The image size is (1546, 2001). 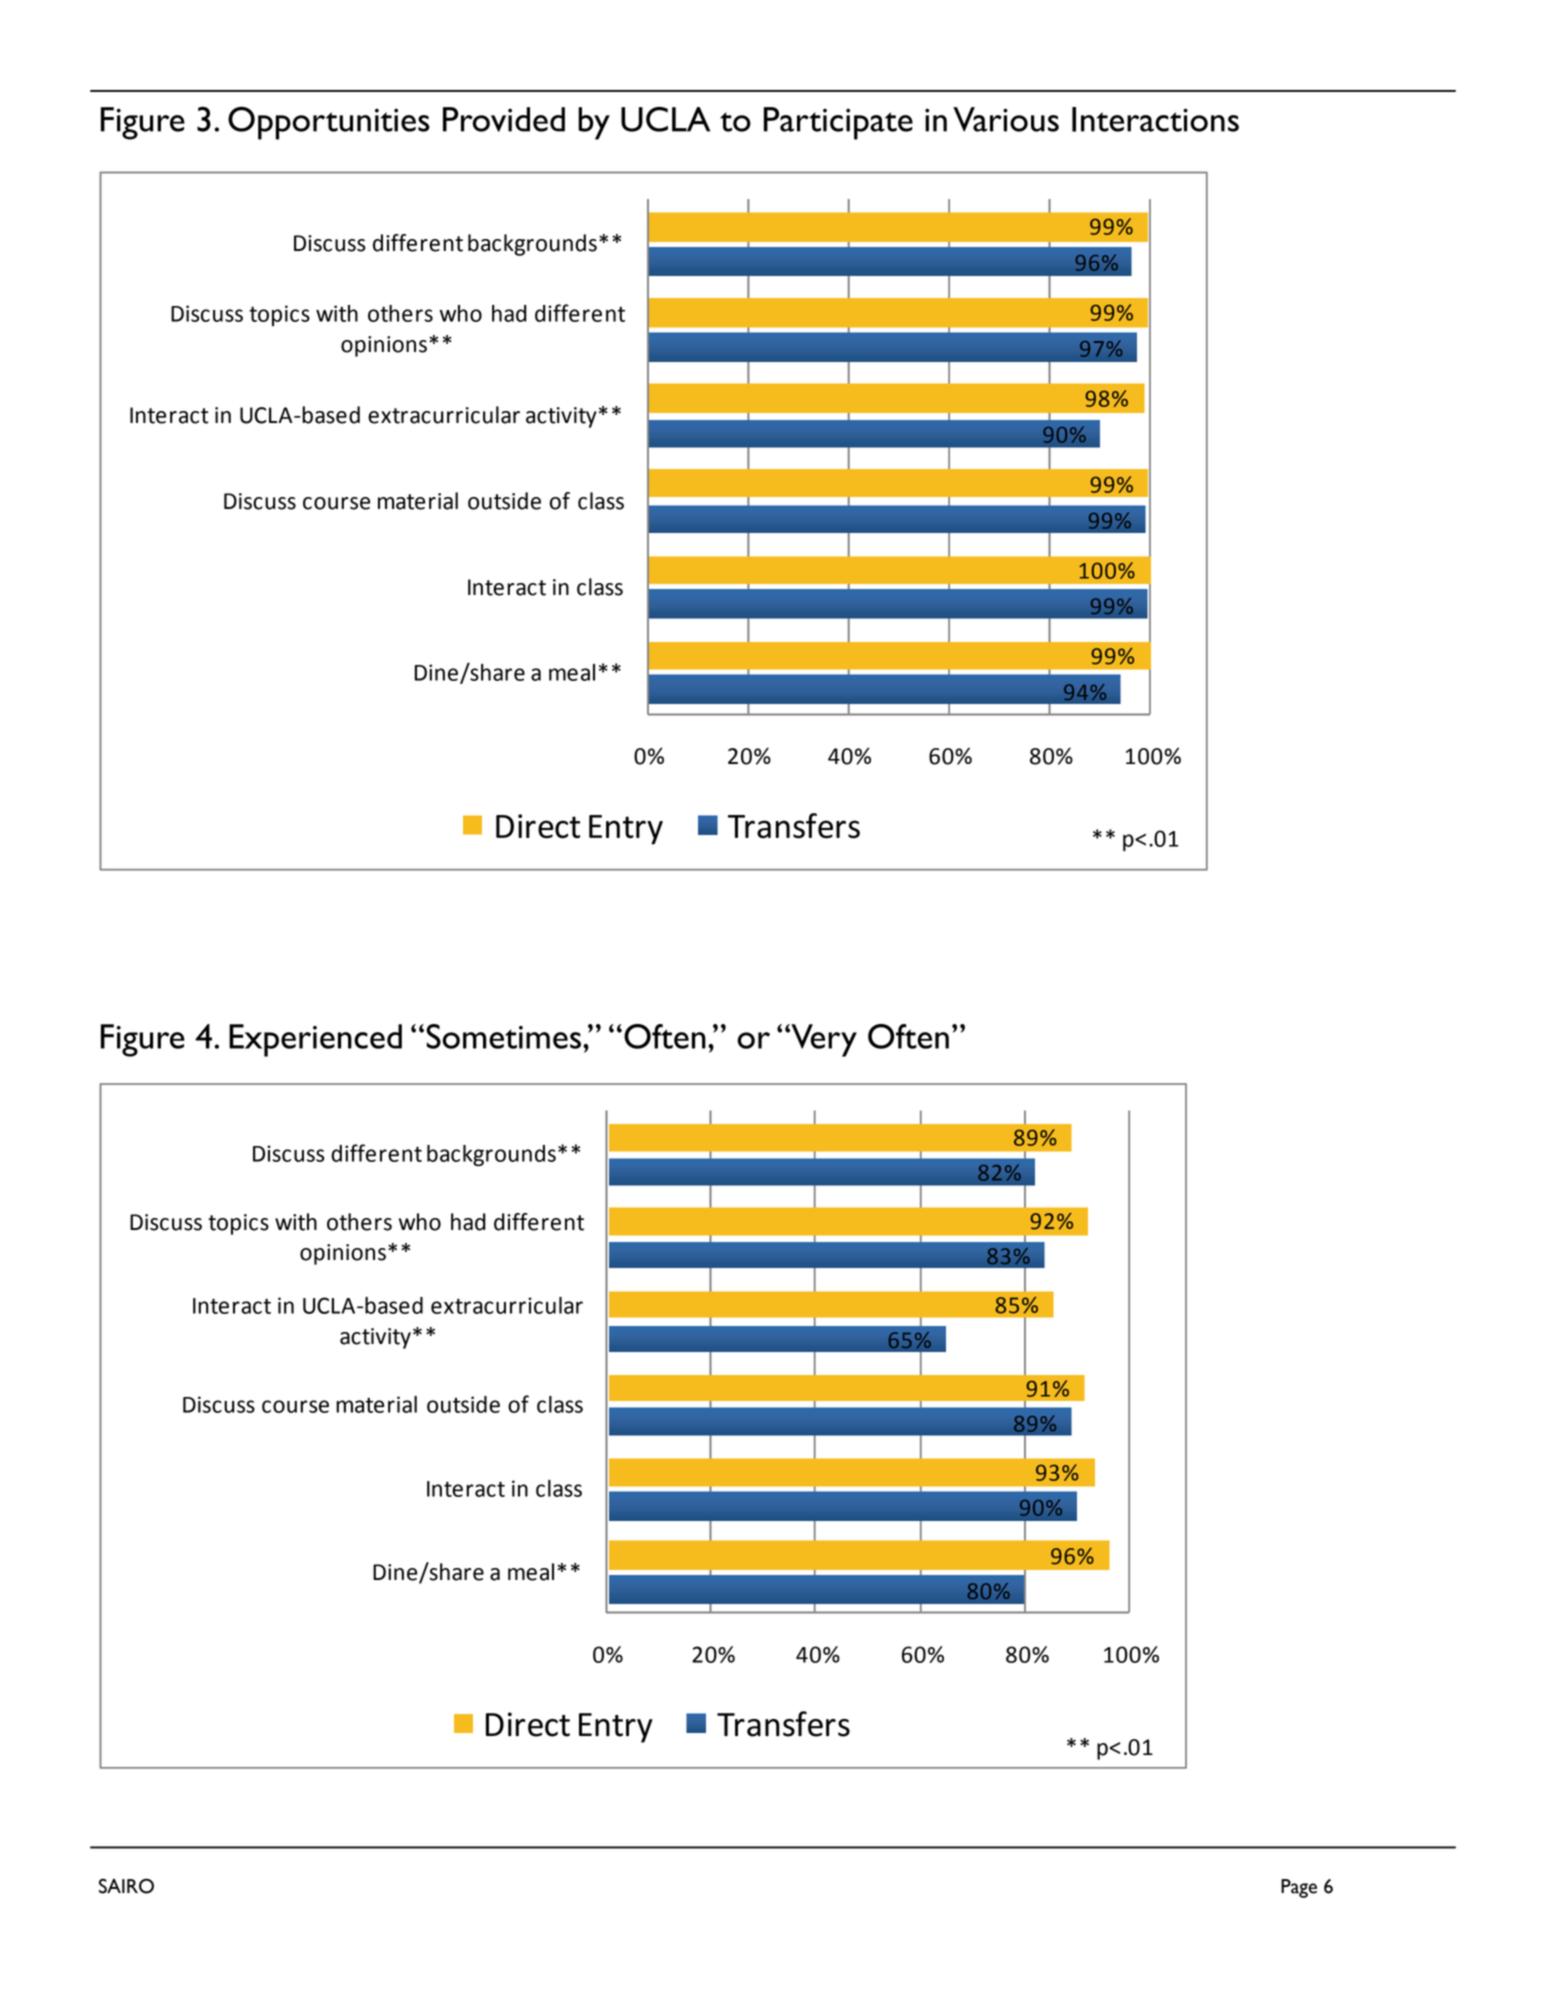 What do you see at coordinates (1006, 119) in the screenshot?
I see `Various` at bounding box center [1006, 119].
